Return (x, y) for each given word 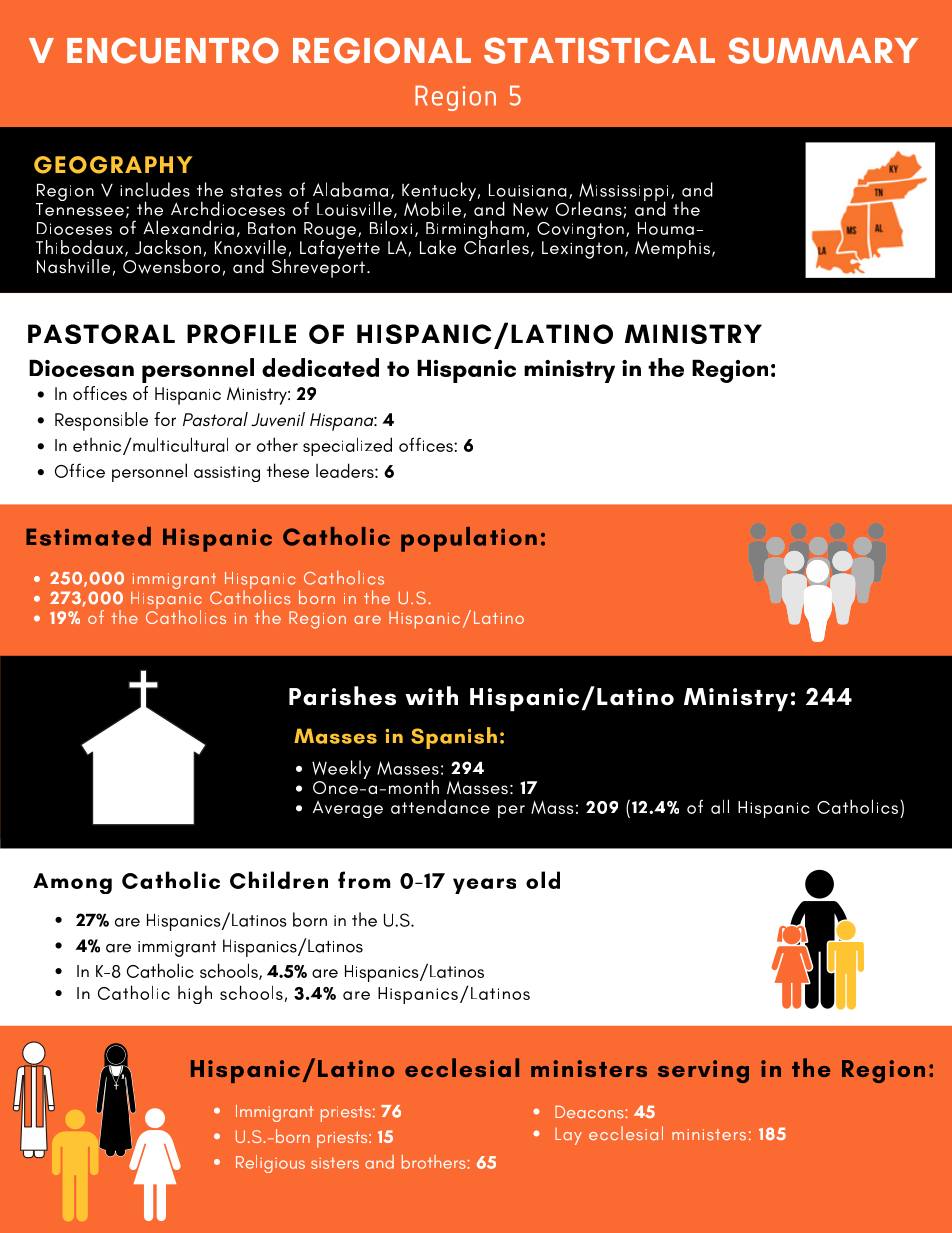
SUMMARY (823, 50)
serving (703, 1071)
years (484, 886)
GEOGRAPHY (113, 165)
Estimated (88, 536)
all (720, 806)
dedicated (320, 367)
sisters (335, 1163)
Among (72, 883)
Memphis (672, 249)
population (469, 539)
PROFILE (241, 334)
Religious (270, 1164)
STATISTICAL (599, 50)
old (543, 880)
